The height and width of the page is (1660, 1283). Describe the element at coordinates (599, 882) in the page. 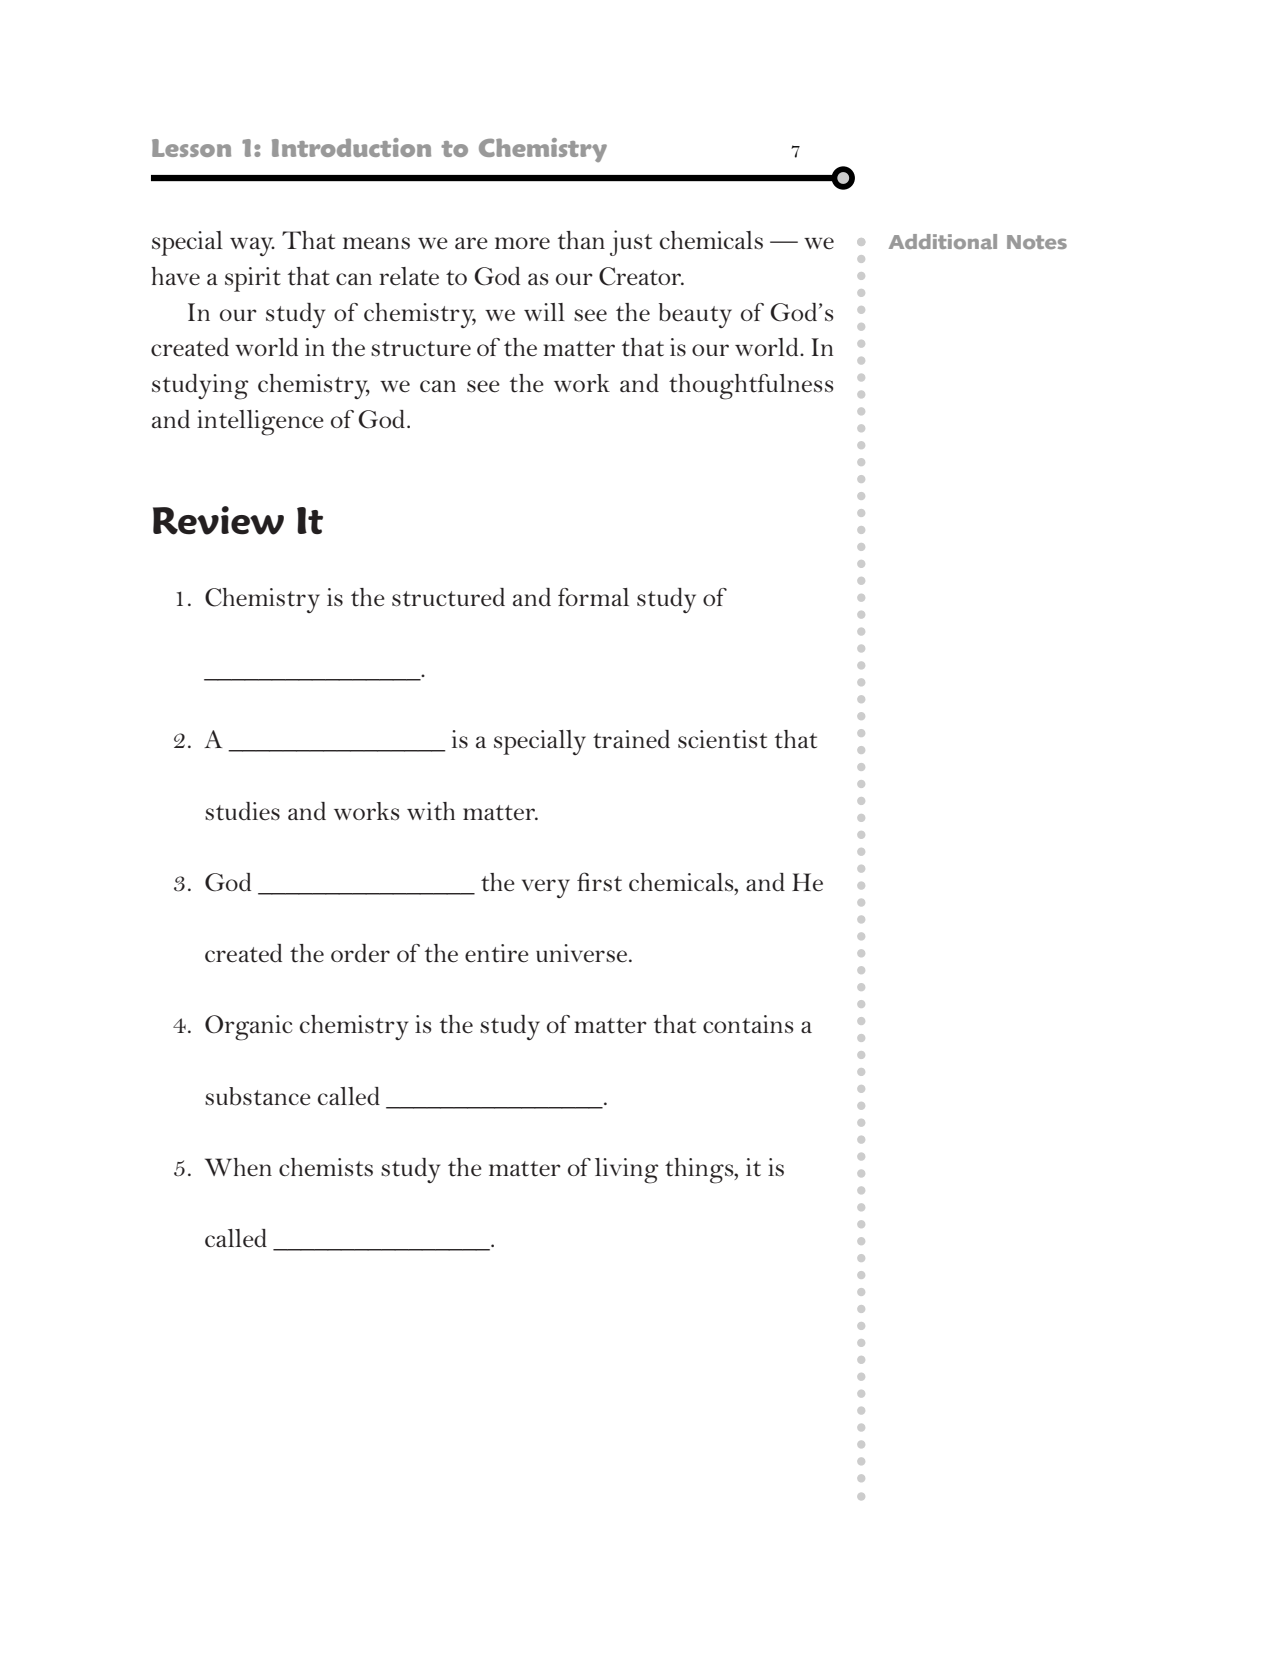

I see `first` at that location.
